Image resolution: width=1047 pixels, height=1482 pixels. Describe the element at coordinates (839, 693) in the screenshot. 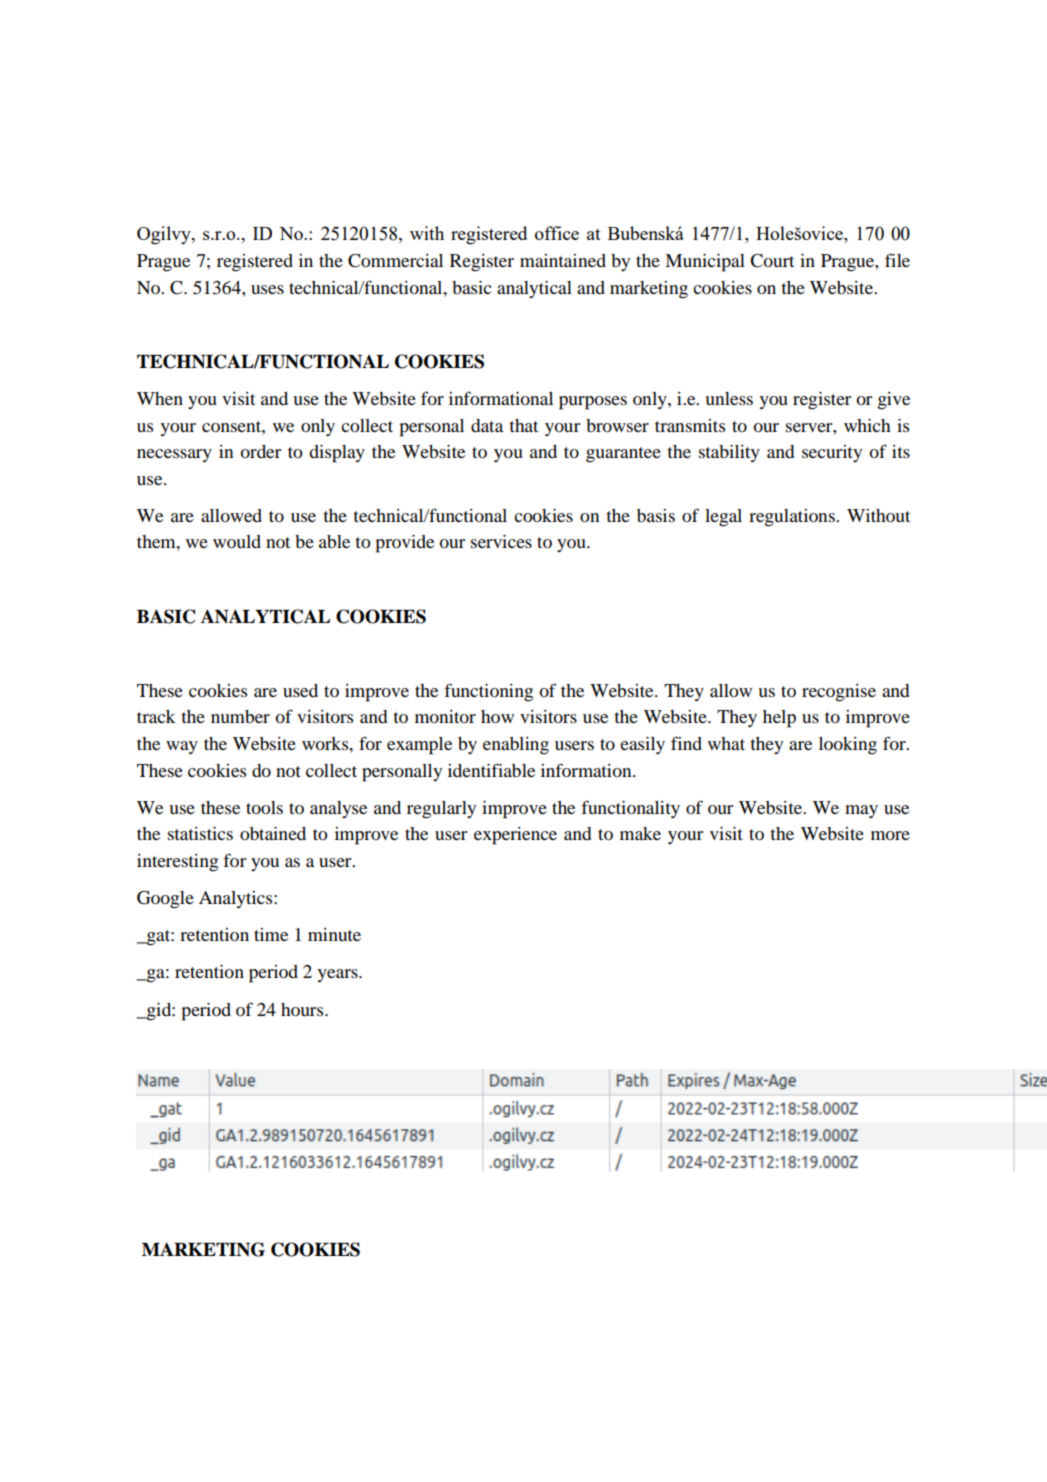

I see `recognise` at that location.
